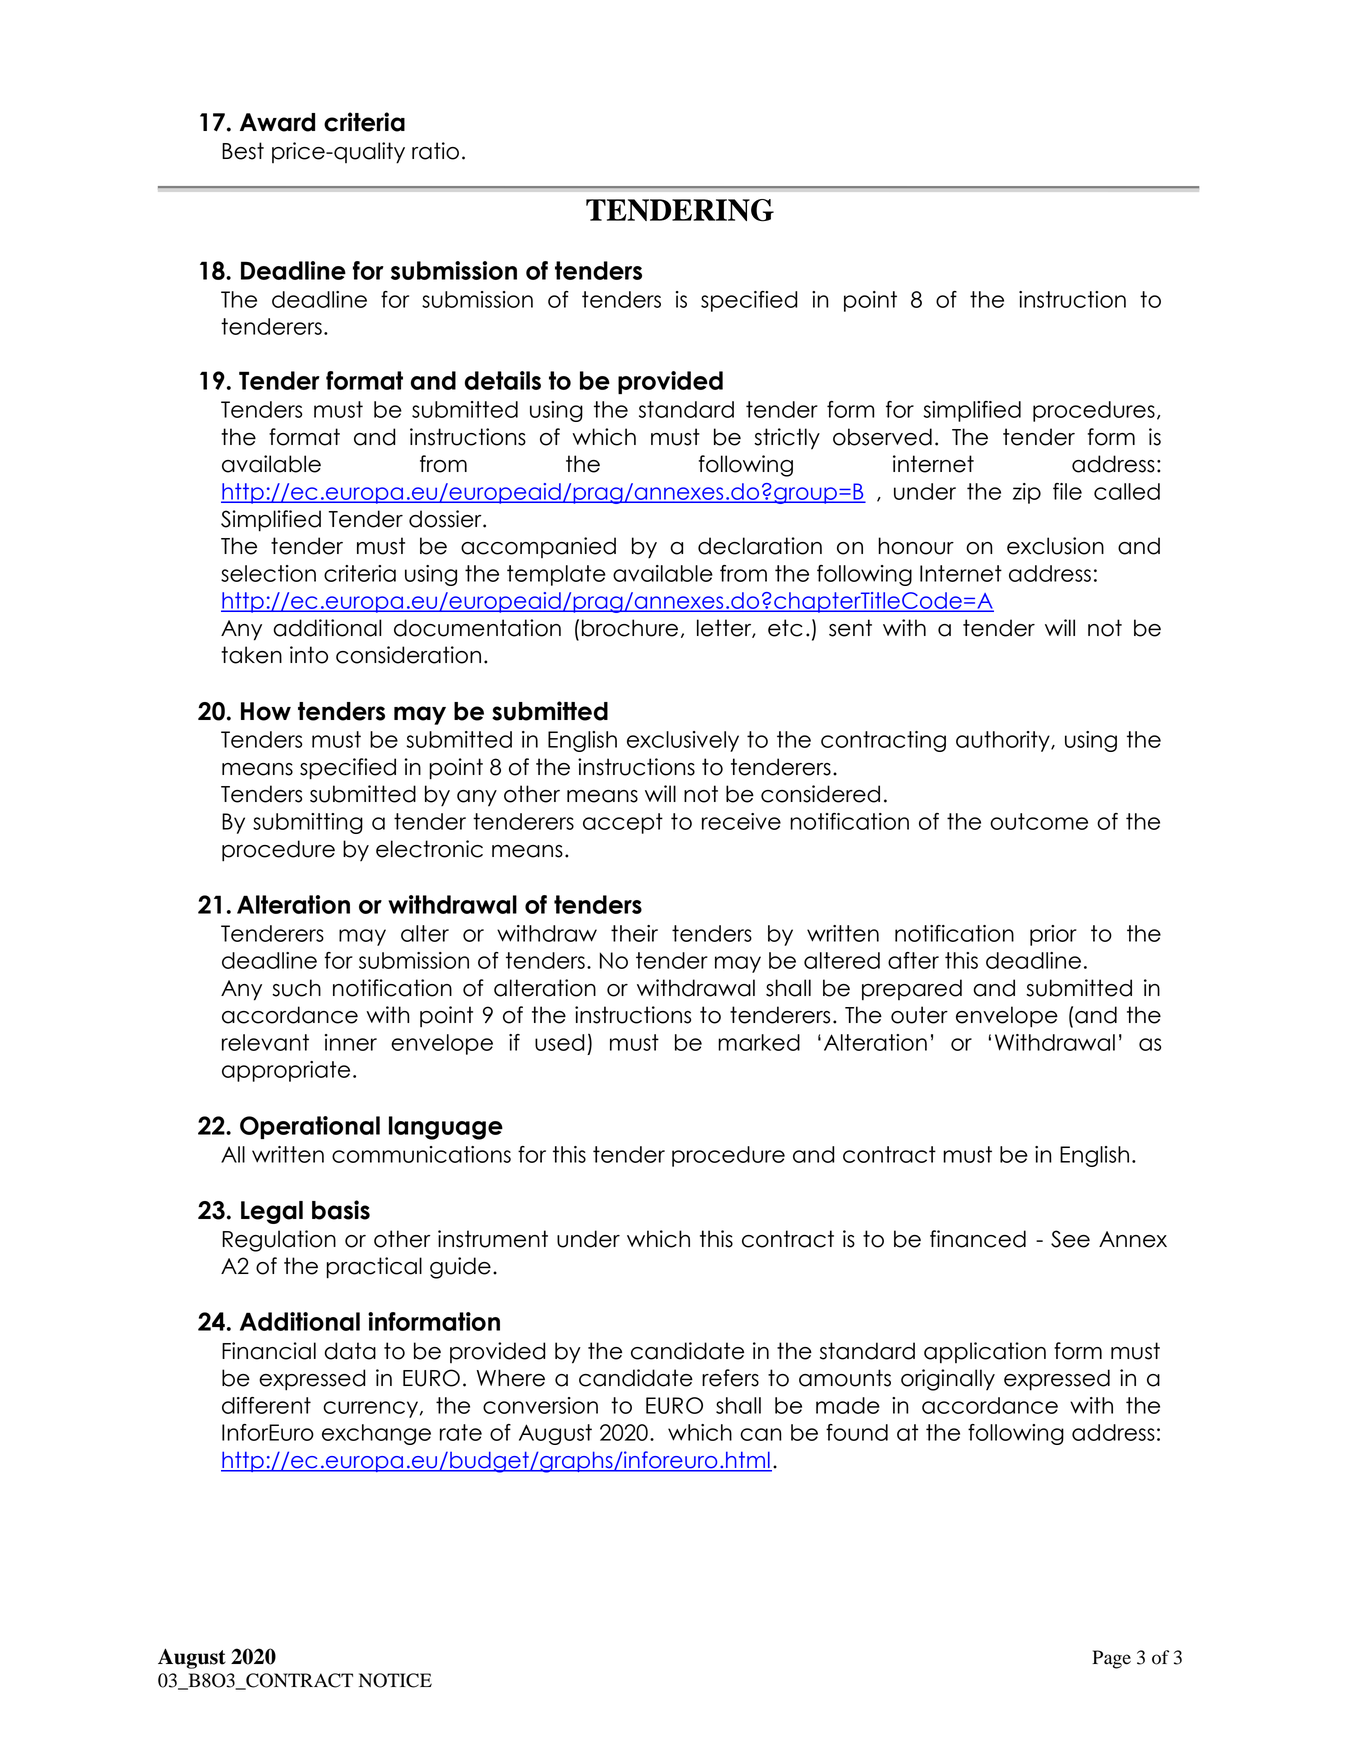 The image size is (1362, 1762). What do you see at coordinates (978, 1239) in the page?
I see `financed` at bounding box center [978, 1239].
